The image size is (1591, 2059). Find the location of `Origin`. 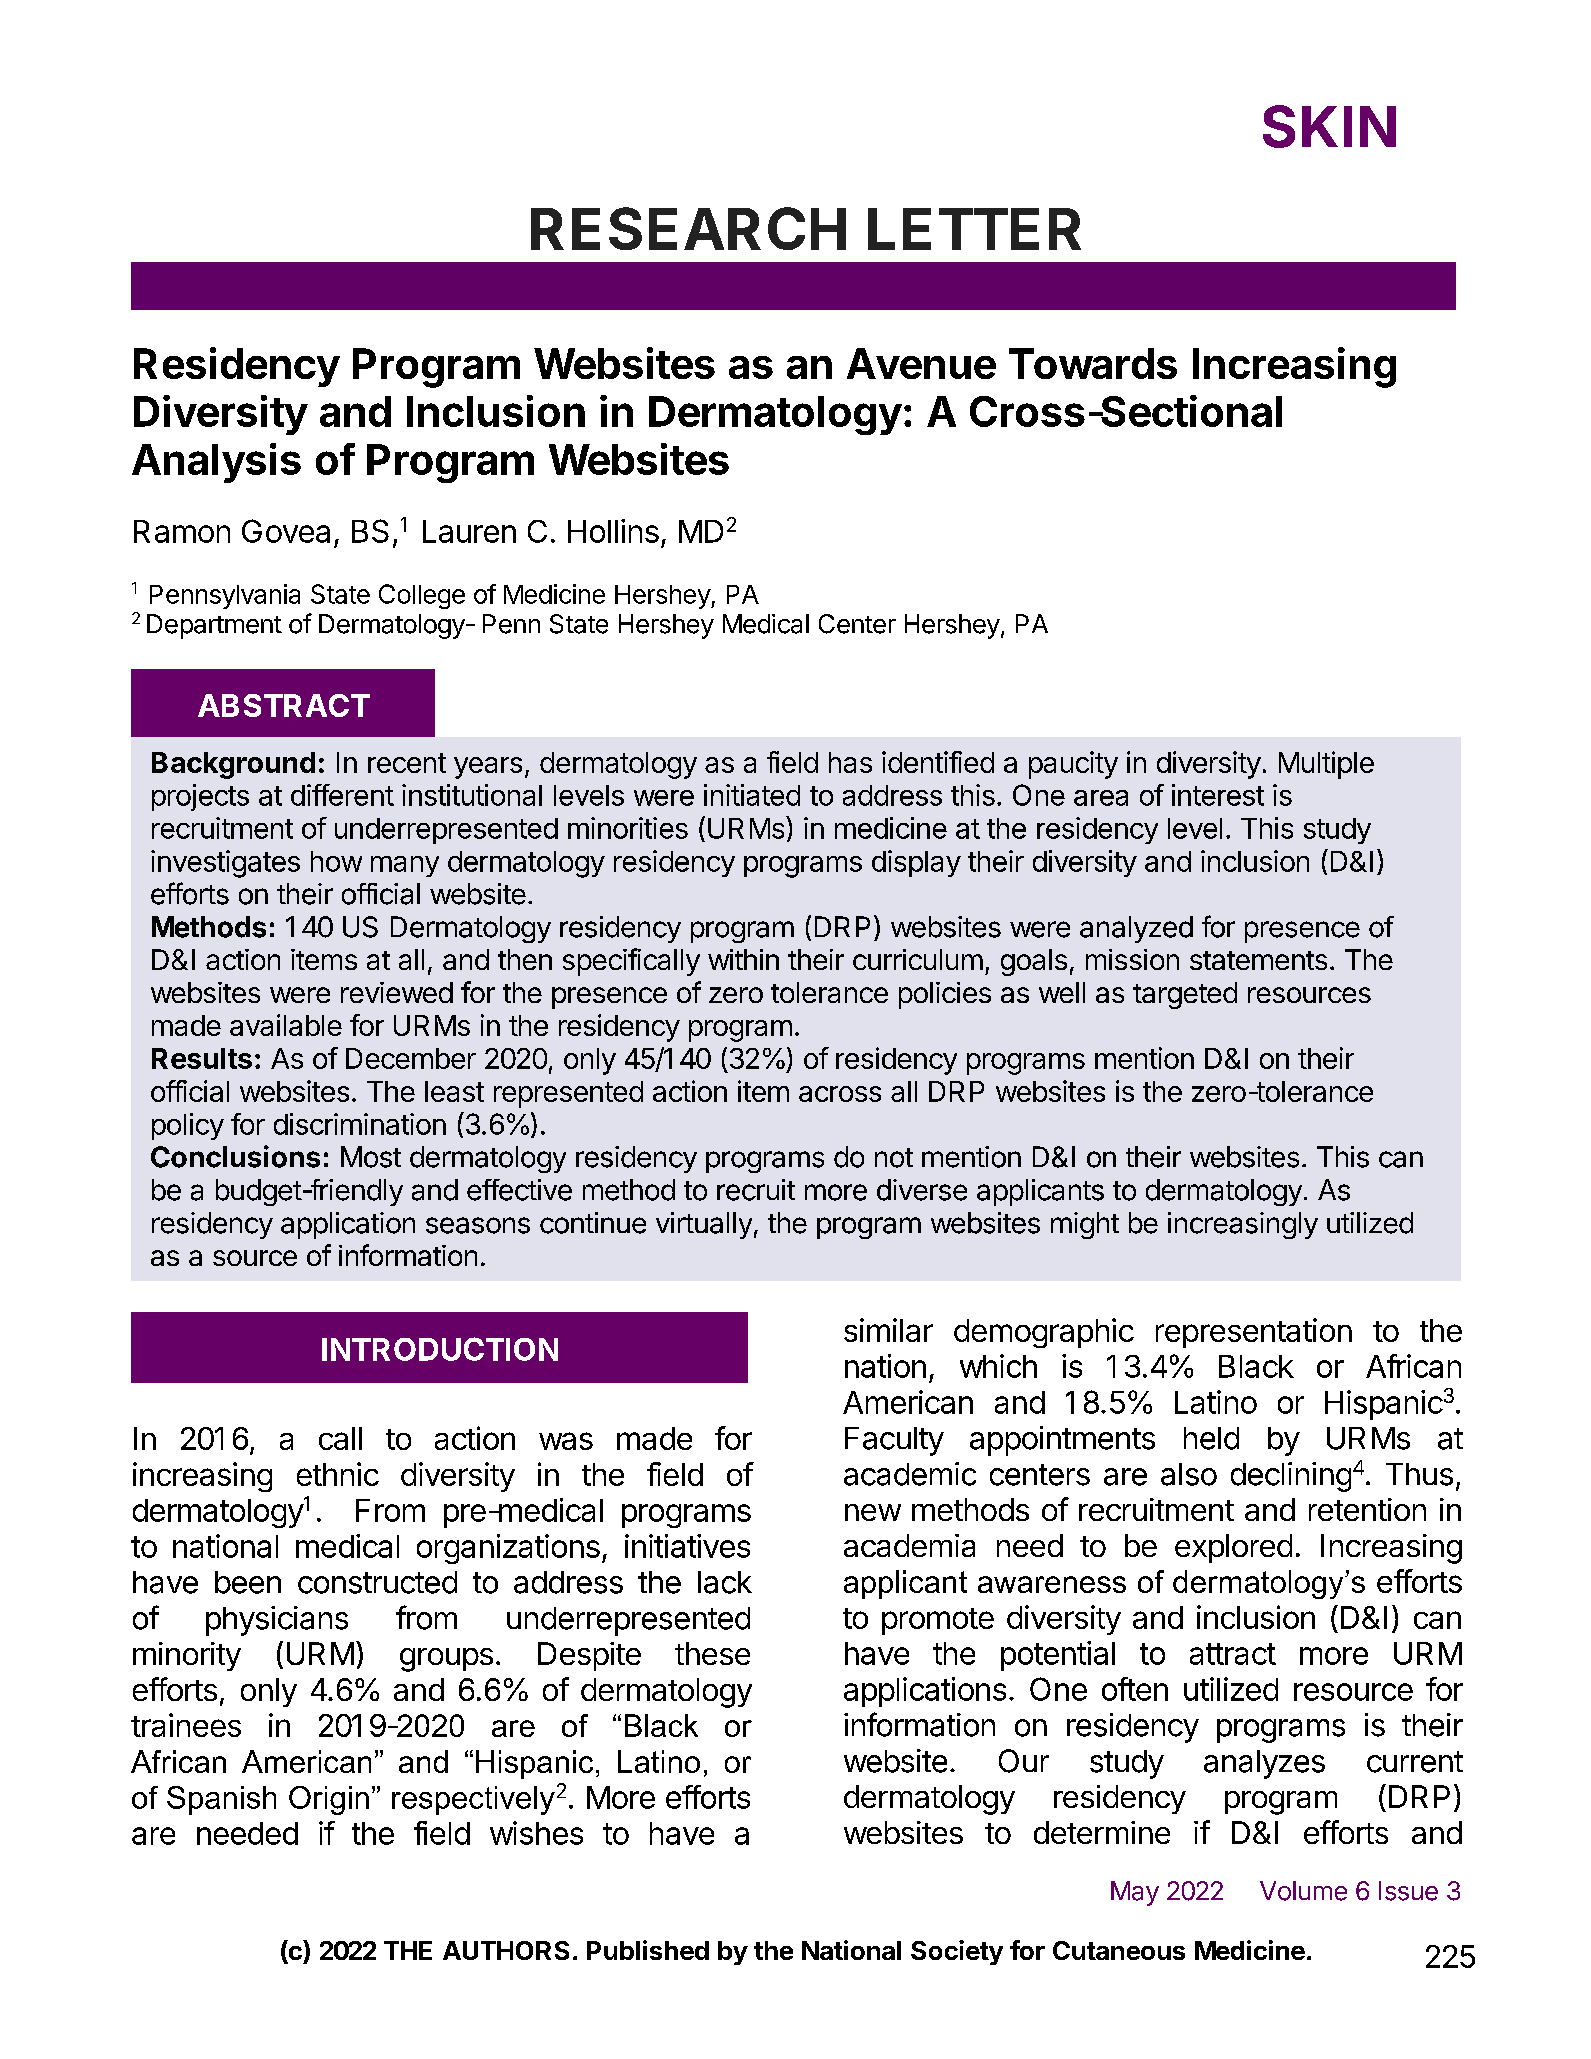

Origin is located at coordinates (329, 1800).
